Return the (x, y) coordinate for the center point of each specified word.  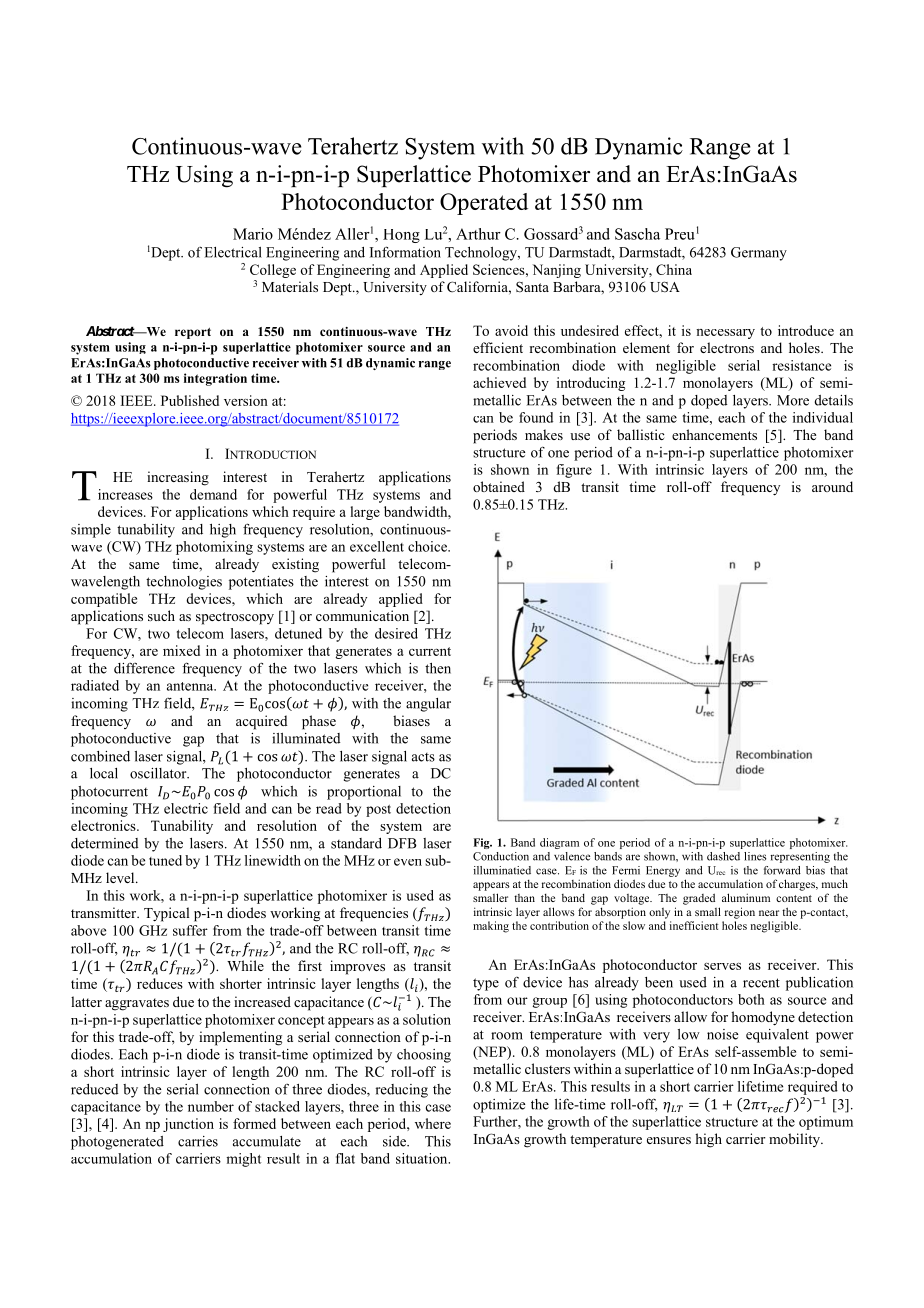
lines (755, 856)
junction (188, 1125)
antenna (191, 686)
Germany (759, 254)
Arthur (478, 234)
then (438, 668)
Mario (253, 234)
